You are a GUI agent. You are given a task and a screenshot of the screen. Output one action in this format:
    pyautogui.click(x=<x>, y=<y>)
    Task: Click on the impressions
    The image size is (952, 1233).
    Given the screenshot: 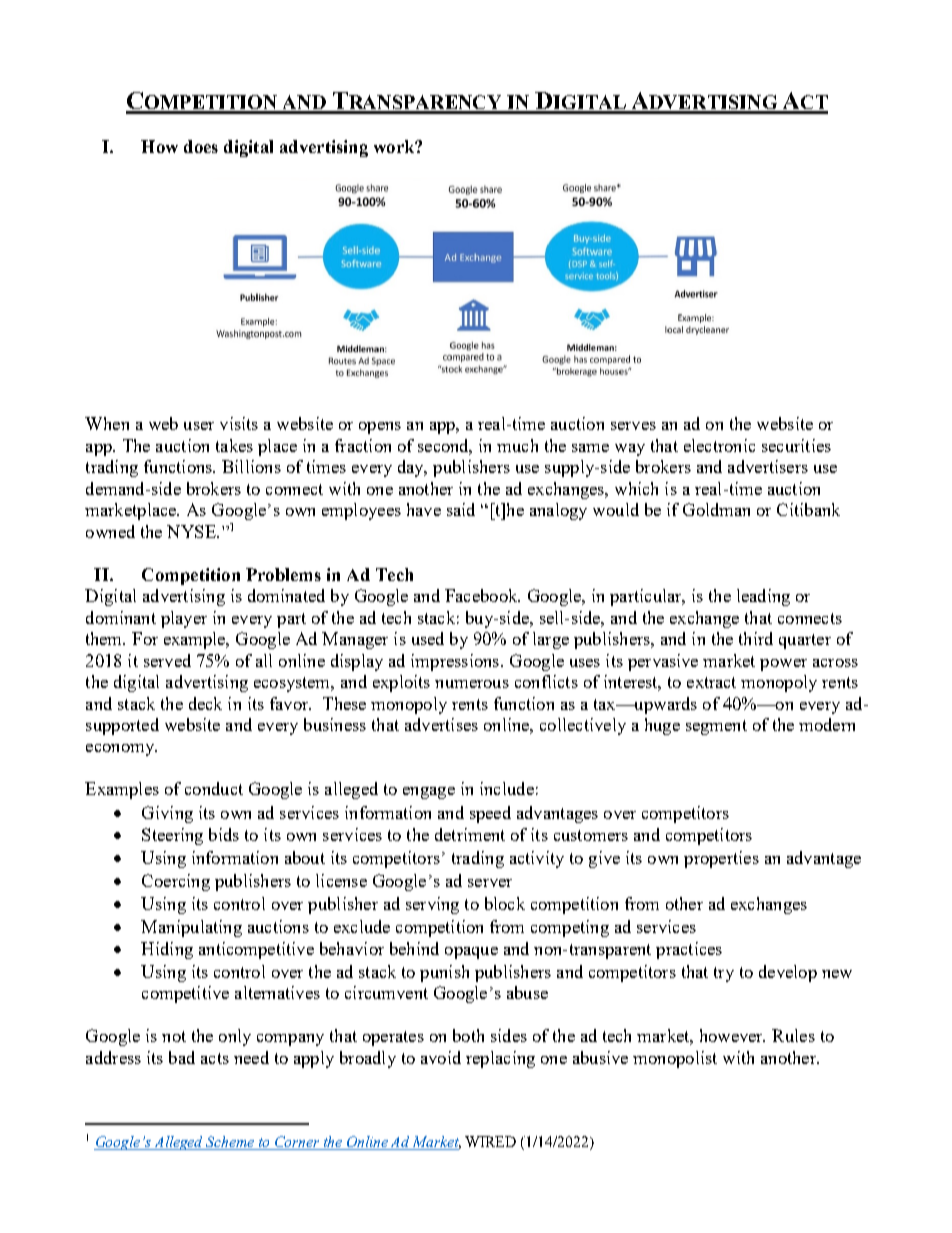 What is the action you would take?
    pyautogui.click(x=456, y=662)
